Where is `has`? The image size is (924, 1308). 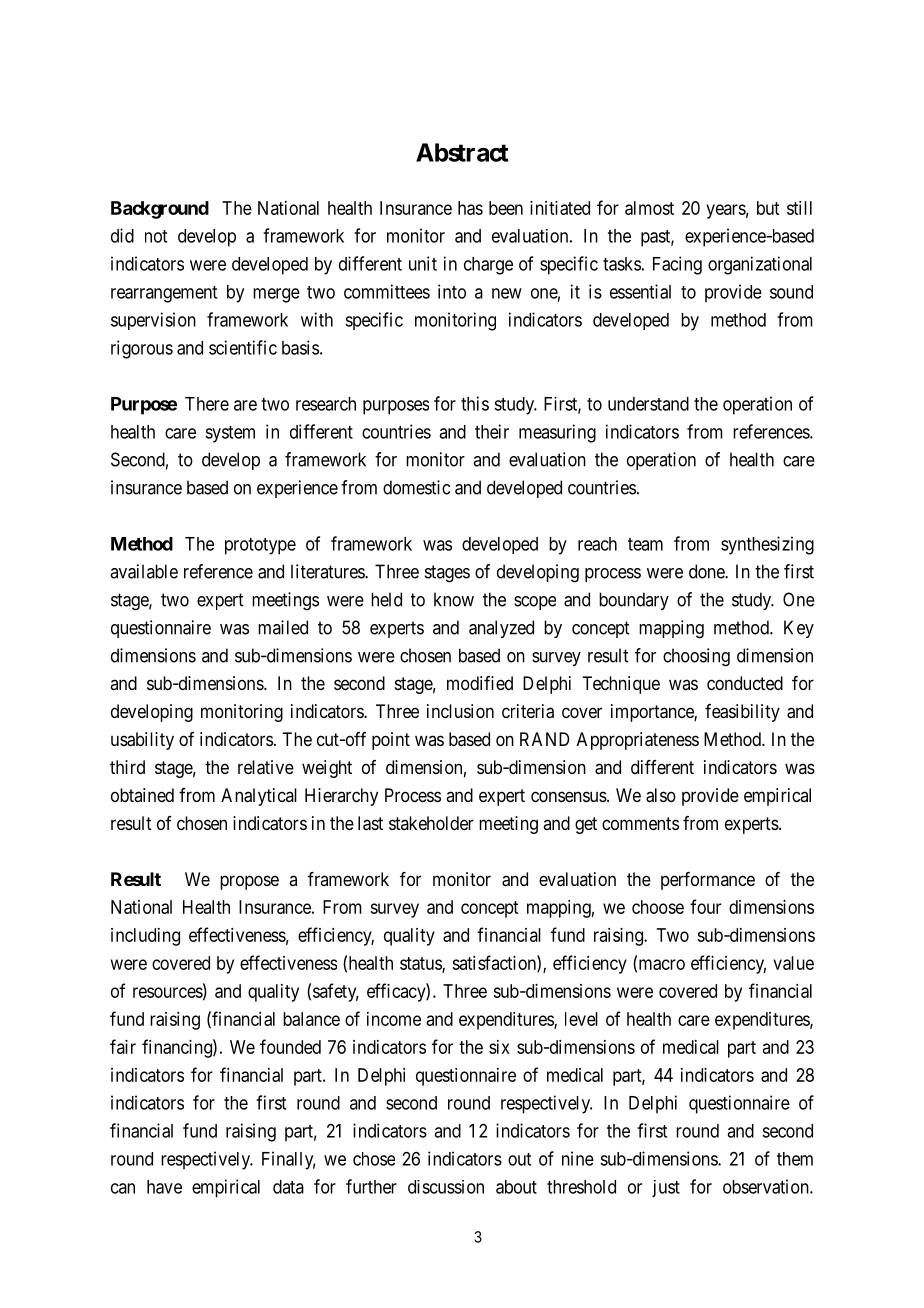
has is located at coordinates (470, 208).
